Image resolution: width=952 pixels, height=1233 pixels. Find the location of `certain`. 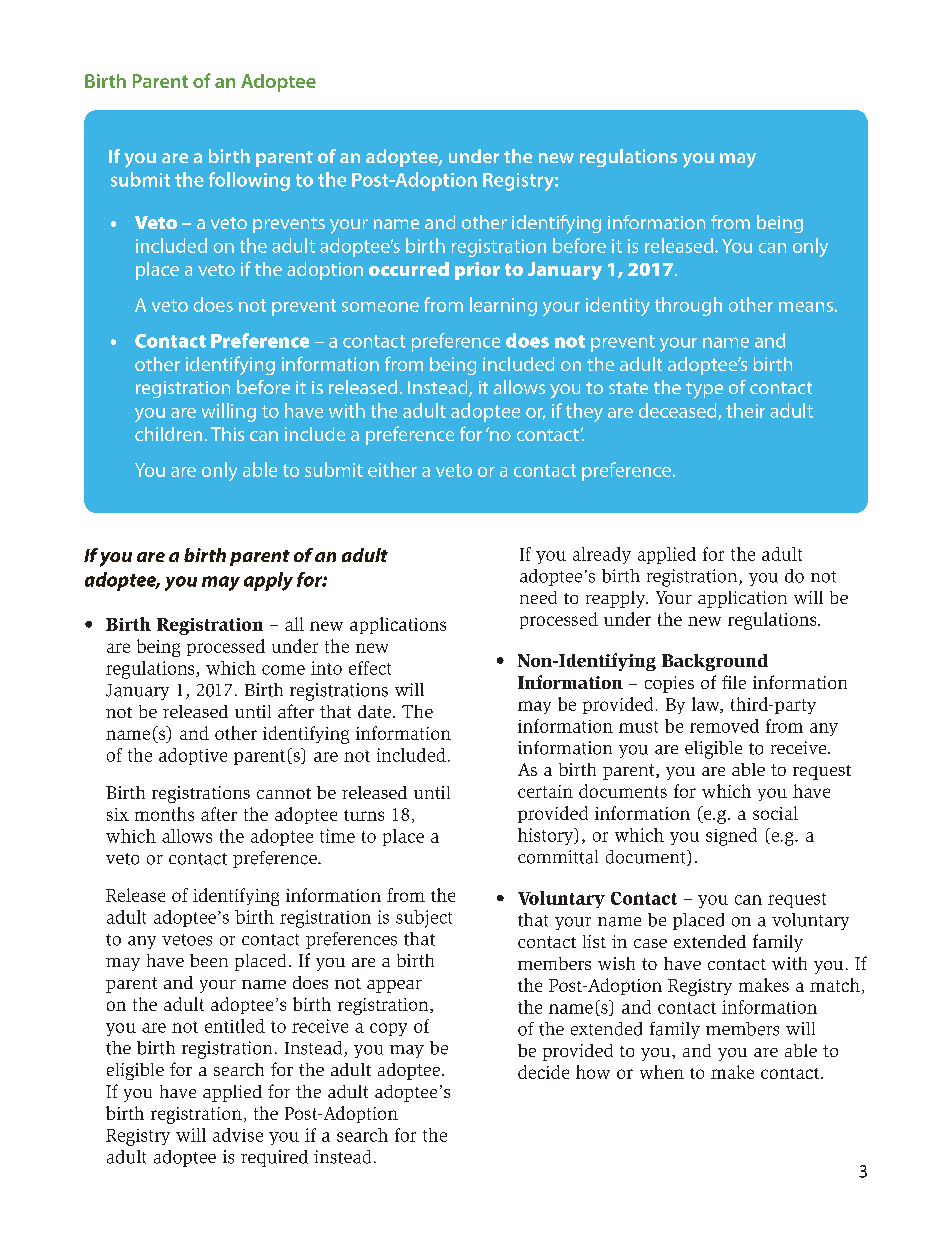

certain is located at coordinates (545, 791).
